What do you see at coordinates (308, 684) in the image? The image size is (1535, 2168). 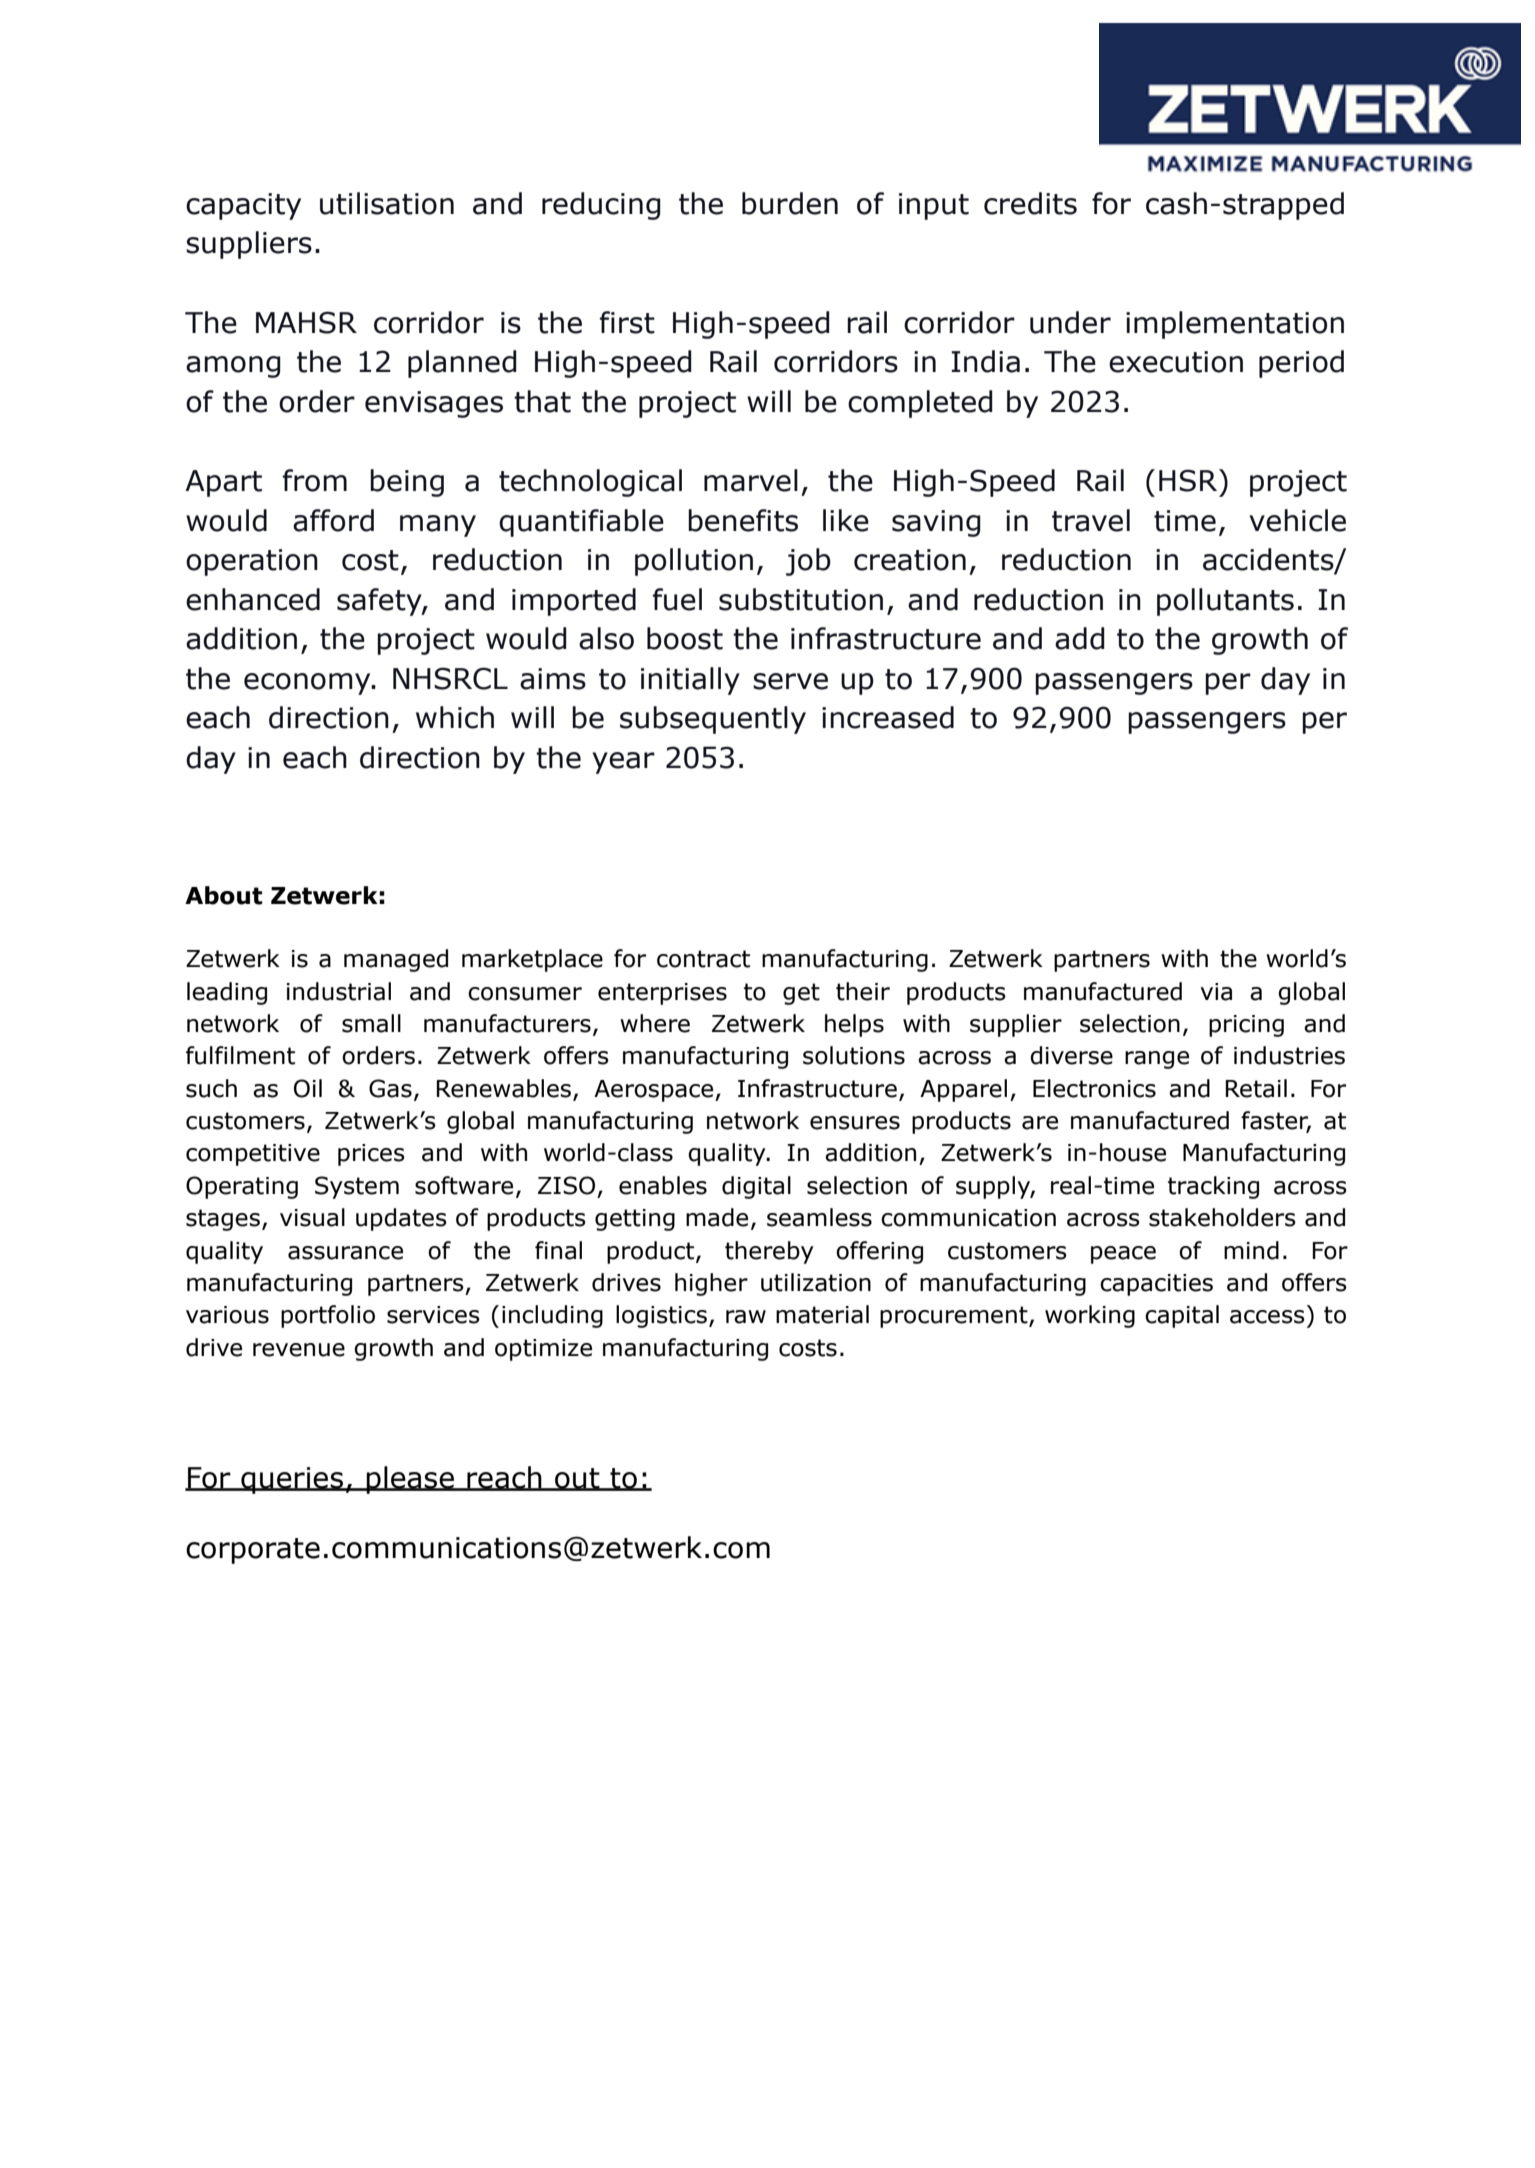 I see `economy` at bounding box center [308, 684].
